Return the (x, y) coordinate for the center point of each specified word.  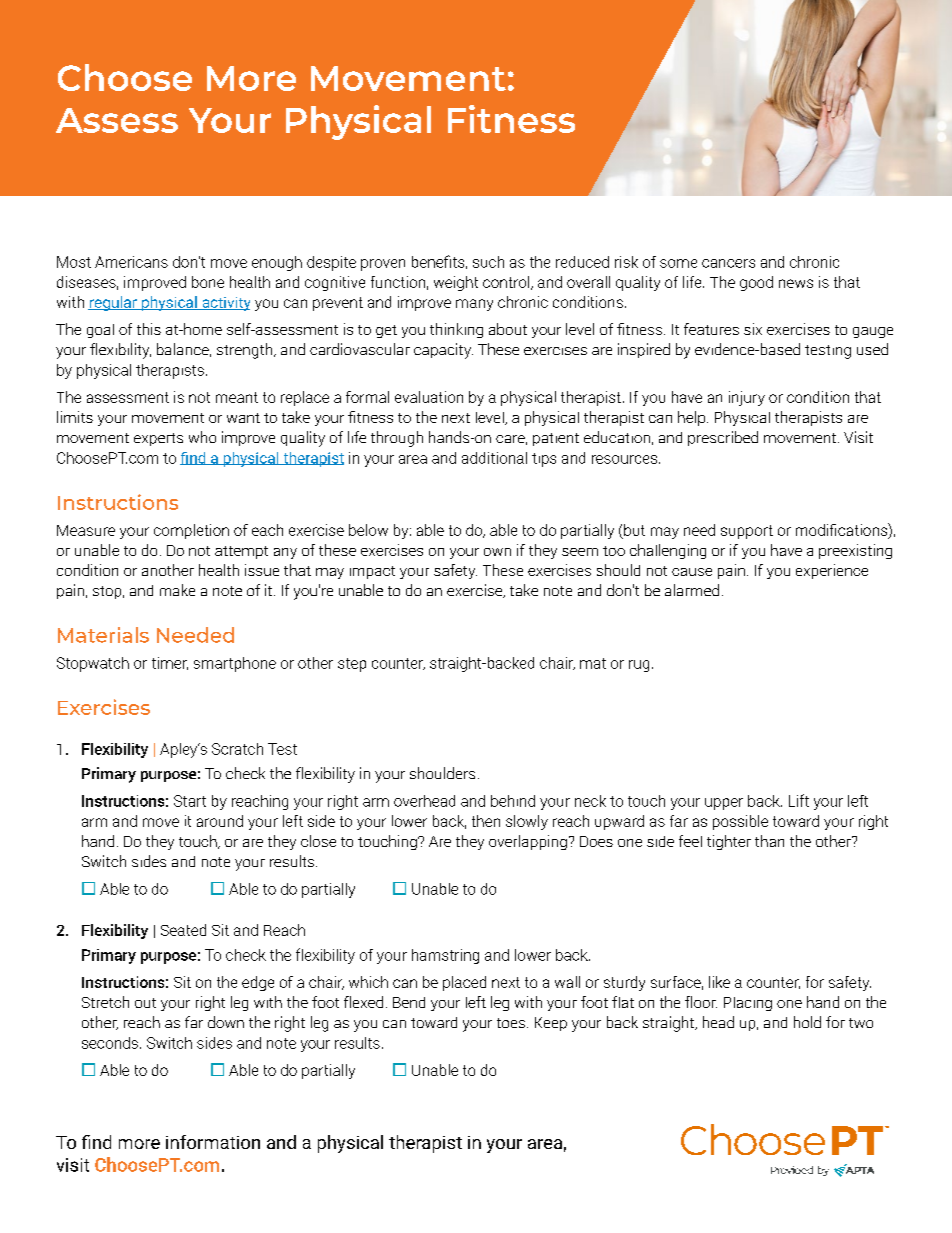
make (177, 590)
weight (456, 283)
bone (208, 282)
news (796, 283)
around (220, 821)
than (769, 841)
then (486, 821)
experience (832, 571)
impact (372, 572)
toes (511, 1023)
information (213, 1142)
